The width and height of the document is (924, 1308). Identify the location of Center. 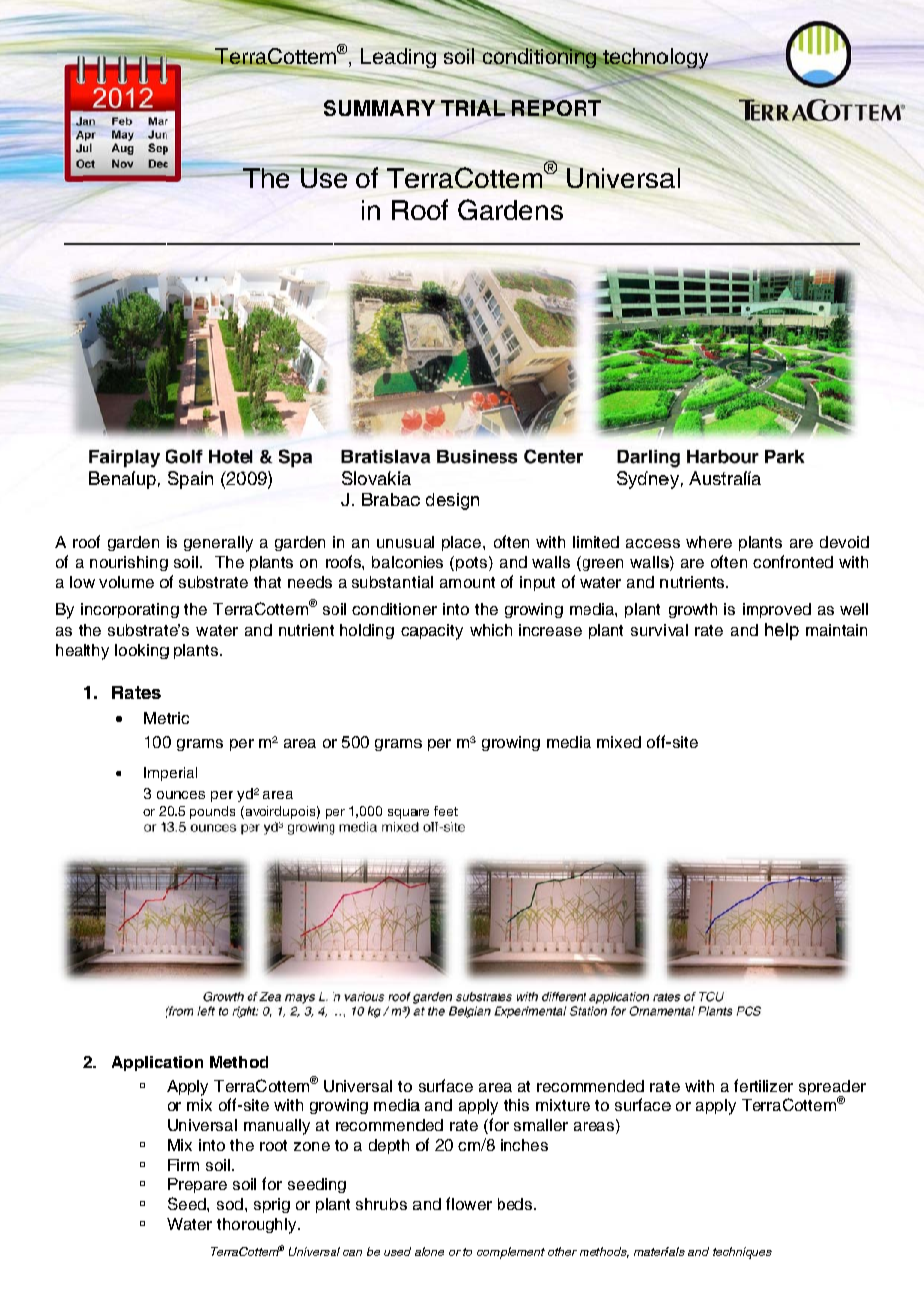
(553, 456).
